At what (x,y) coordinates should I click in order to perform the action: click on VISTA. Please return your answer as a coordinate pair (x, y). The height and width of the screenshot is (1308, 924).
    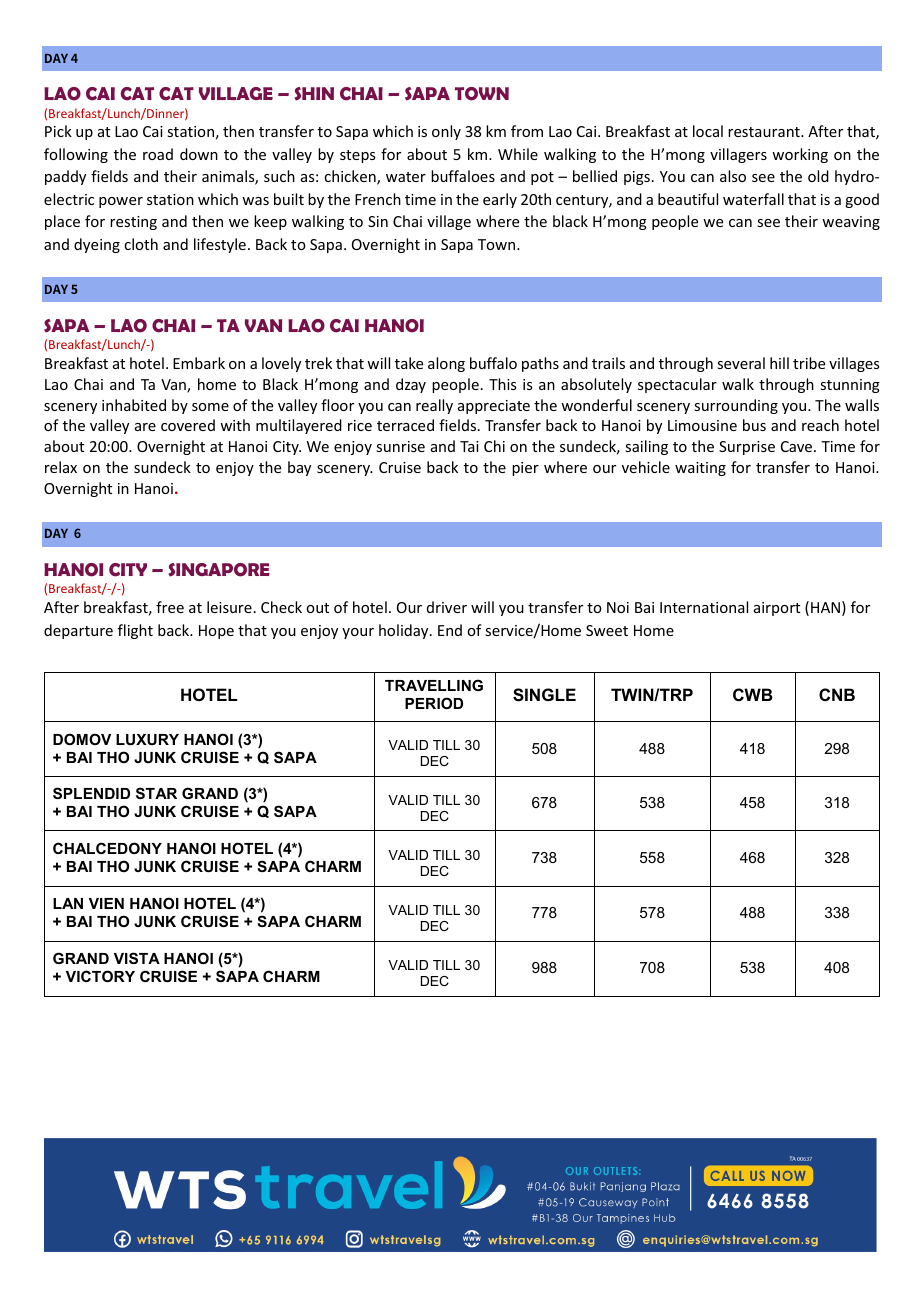
    Looking at the image, I should click on (137, 958).
